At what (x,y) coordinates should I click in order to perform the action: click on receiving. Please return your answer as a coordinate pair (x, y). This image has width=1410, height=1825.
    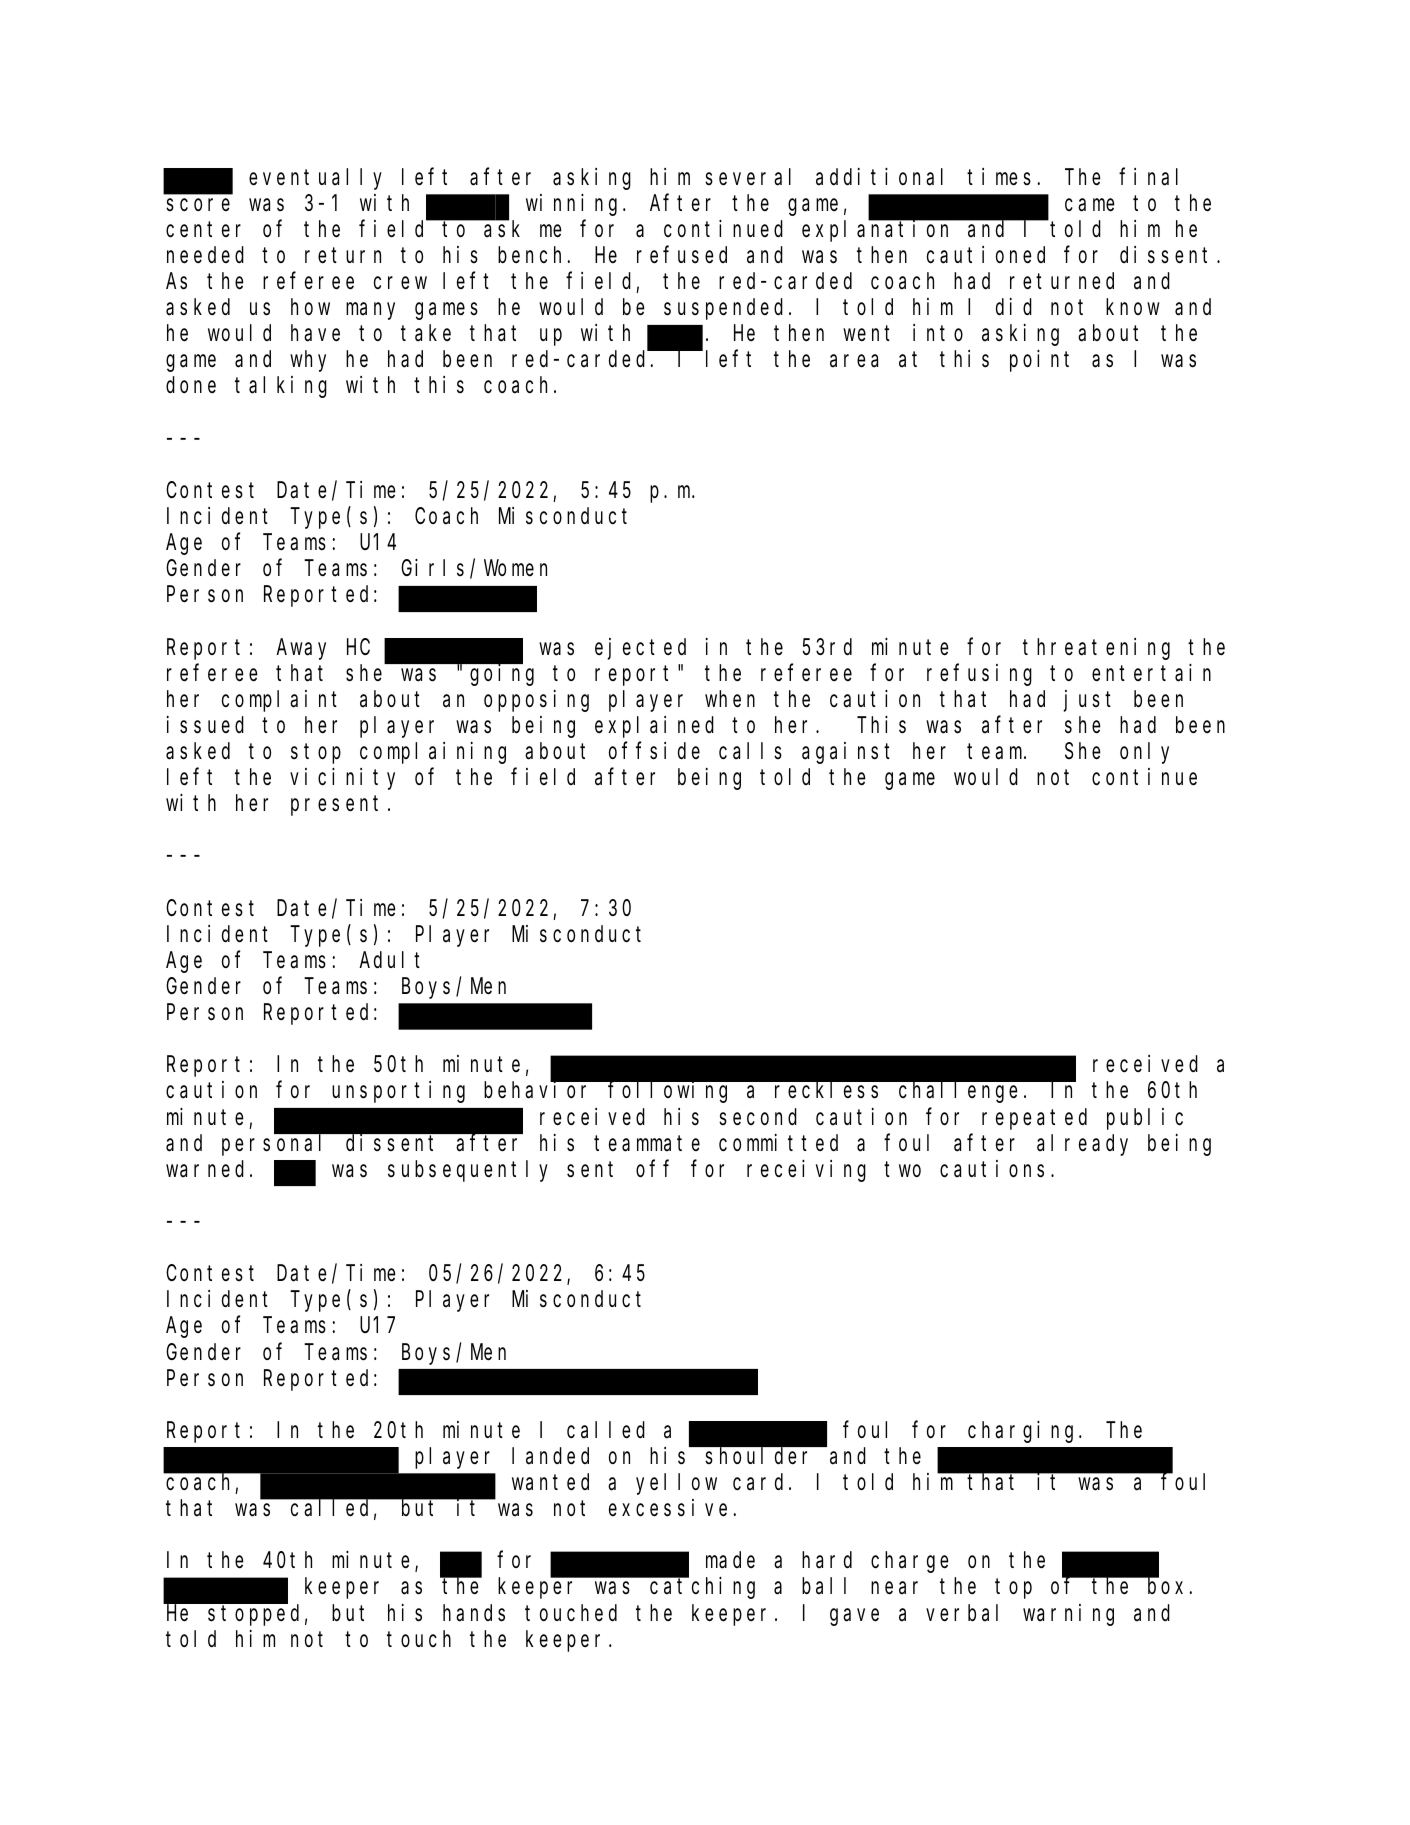
    Looking at the image, I should click on (806, 1171).
